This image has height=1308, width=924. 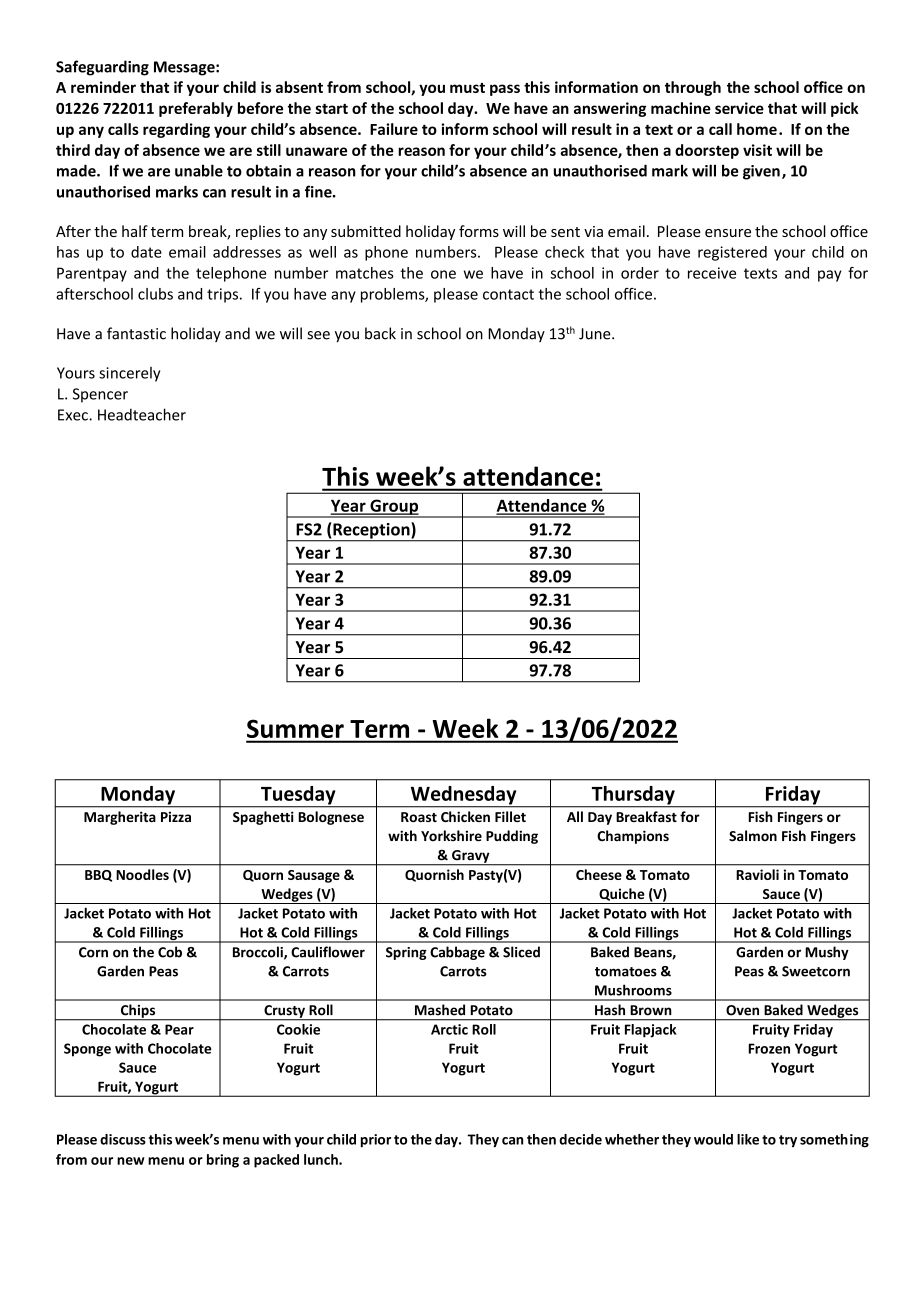 What do you see at coordinates (633, 796) in the image?
I see `Thursday` at bounding box center [633, 796].
